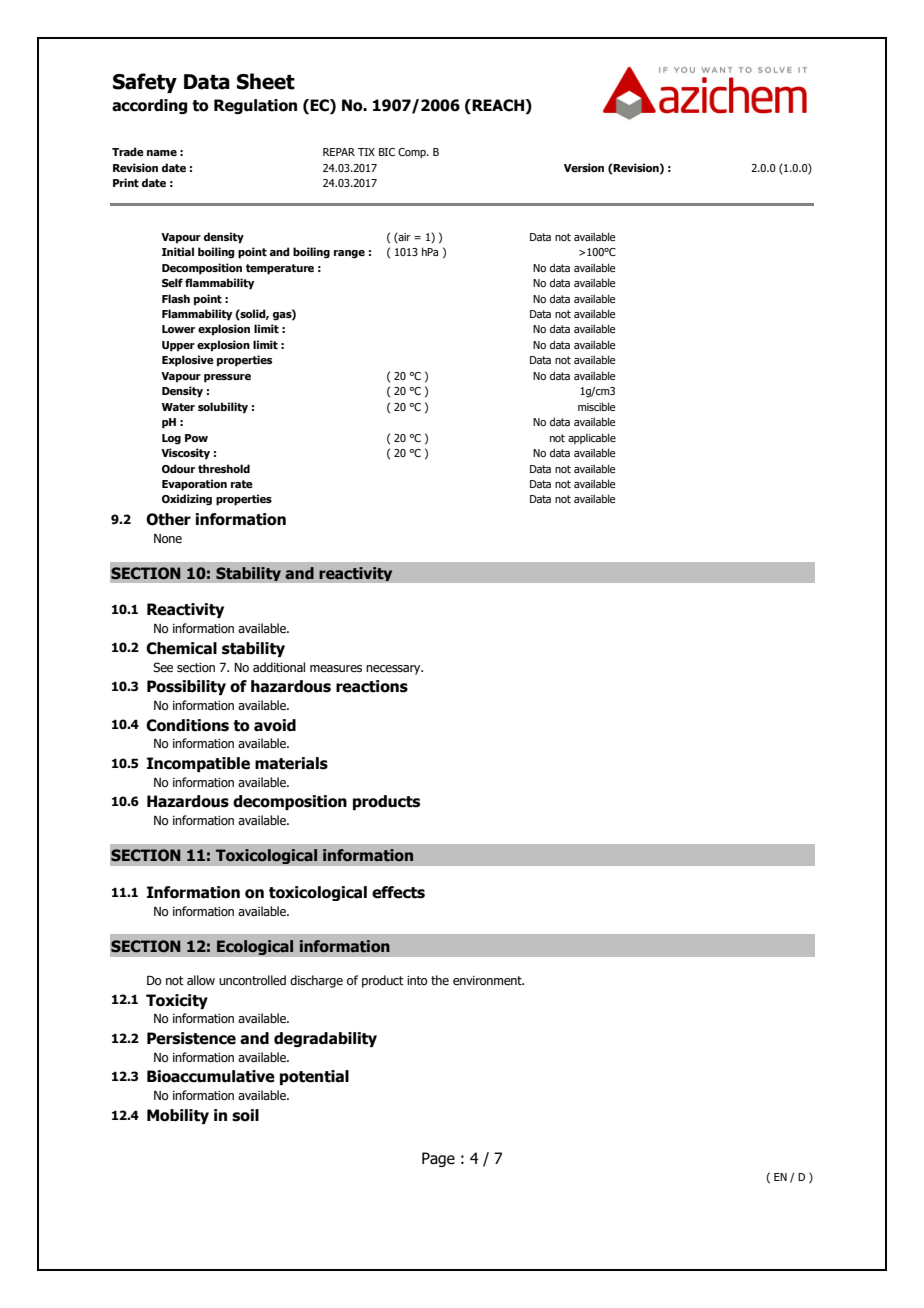  I want to click on TIX, so click(366, 152).
